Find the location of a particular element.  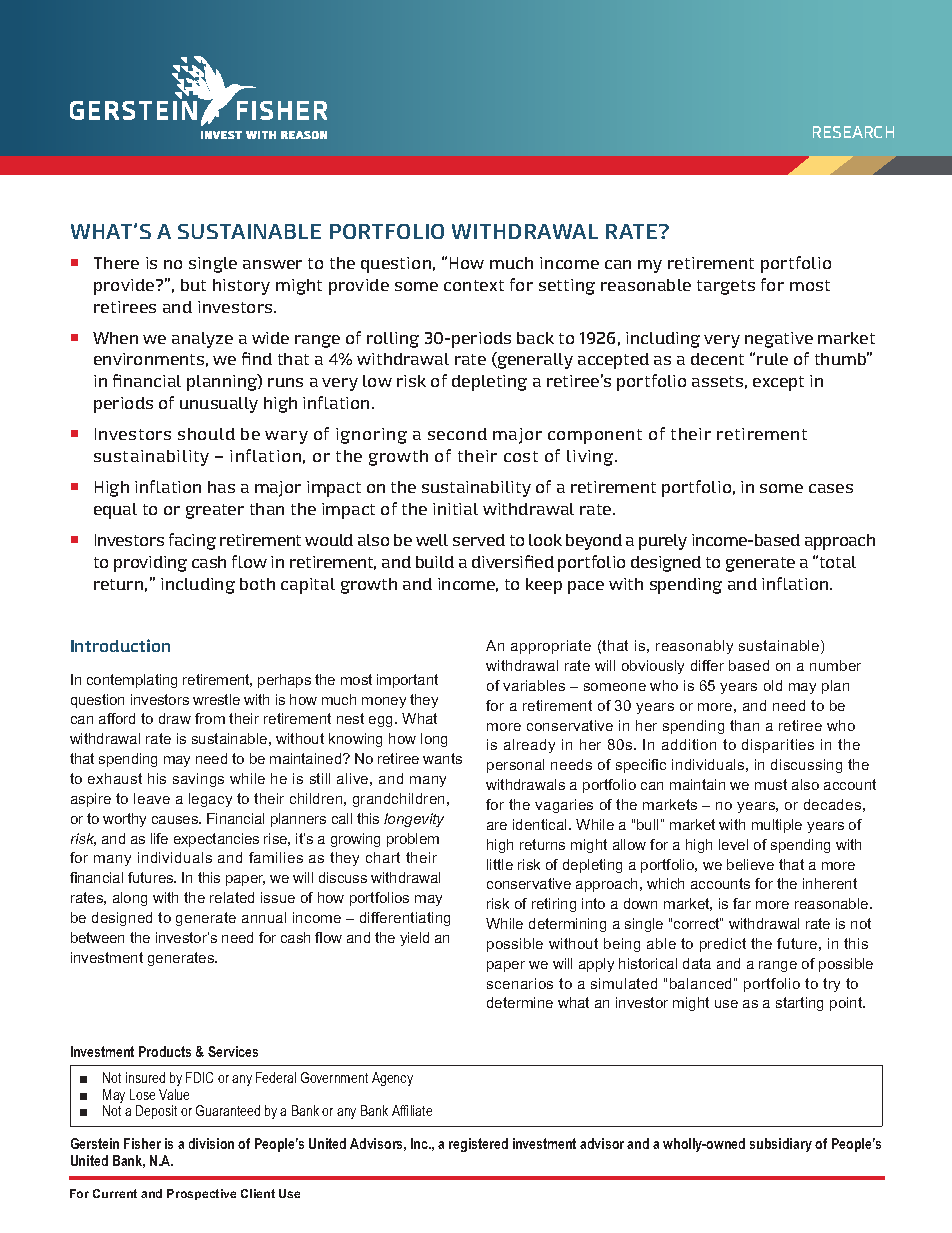

context is located at coordinates (474, 285).
